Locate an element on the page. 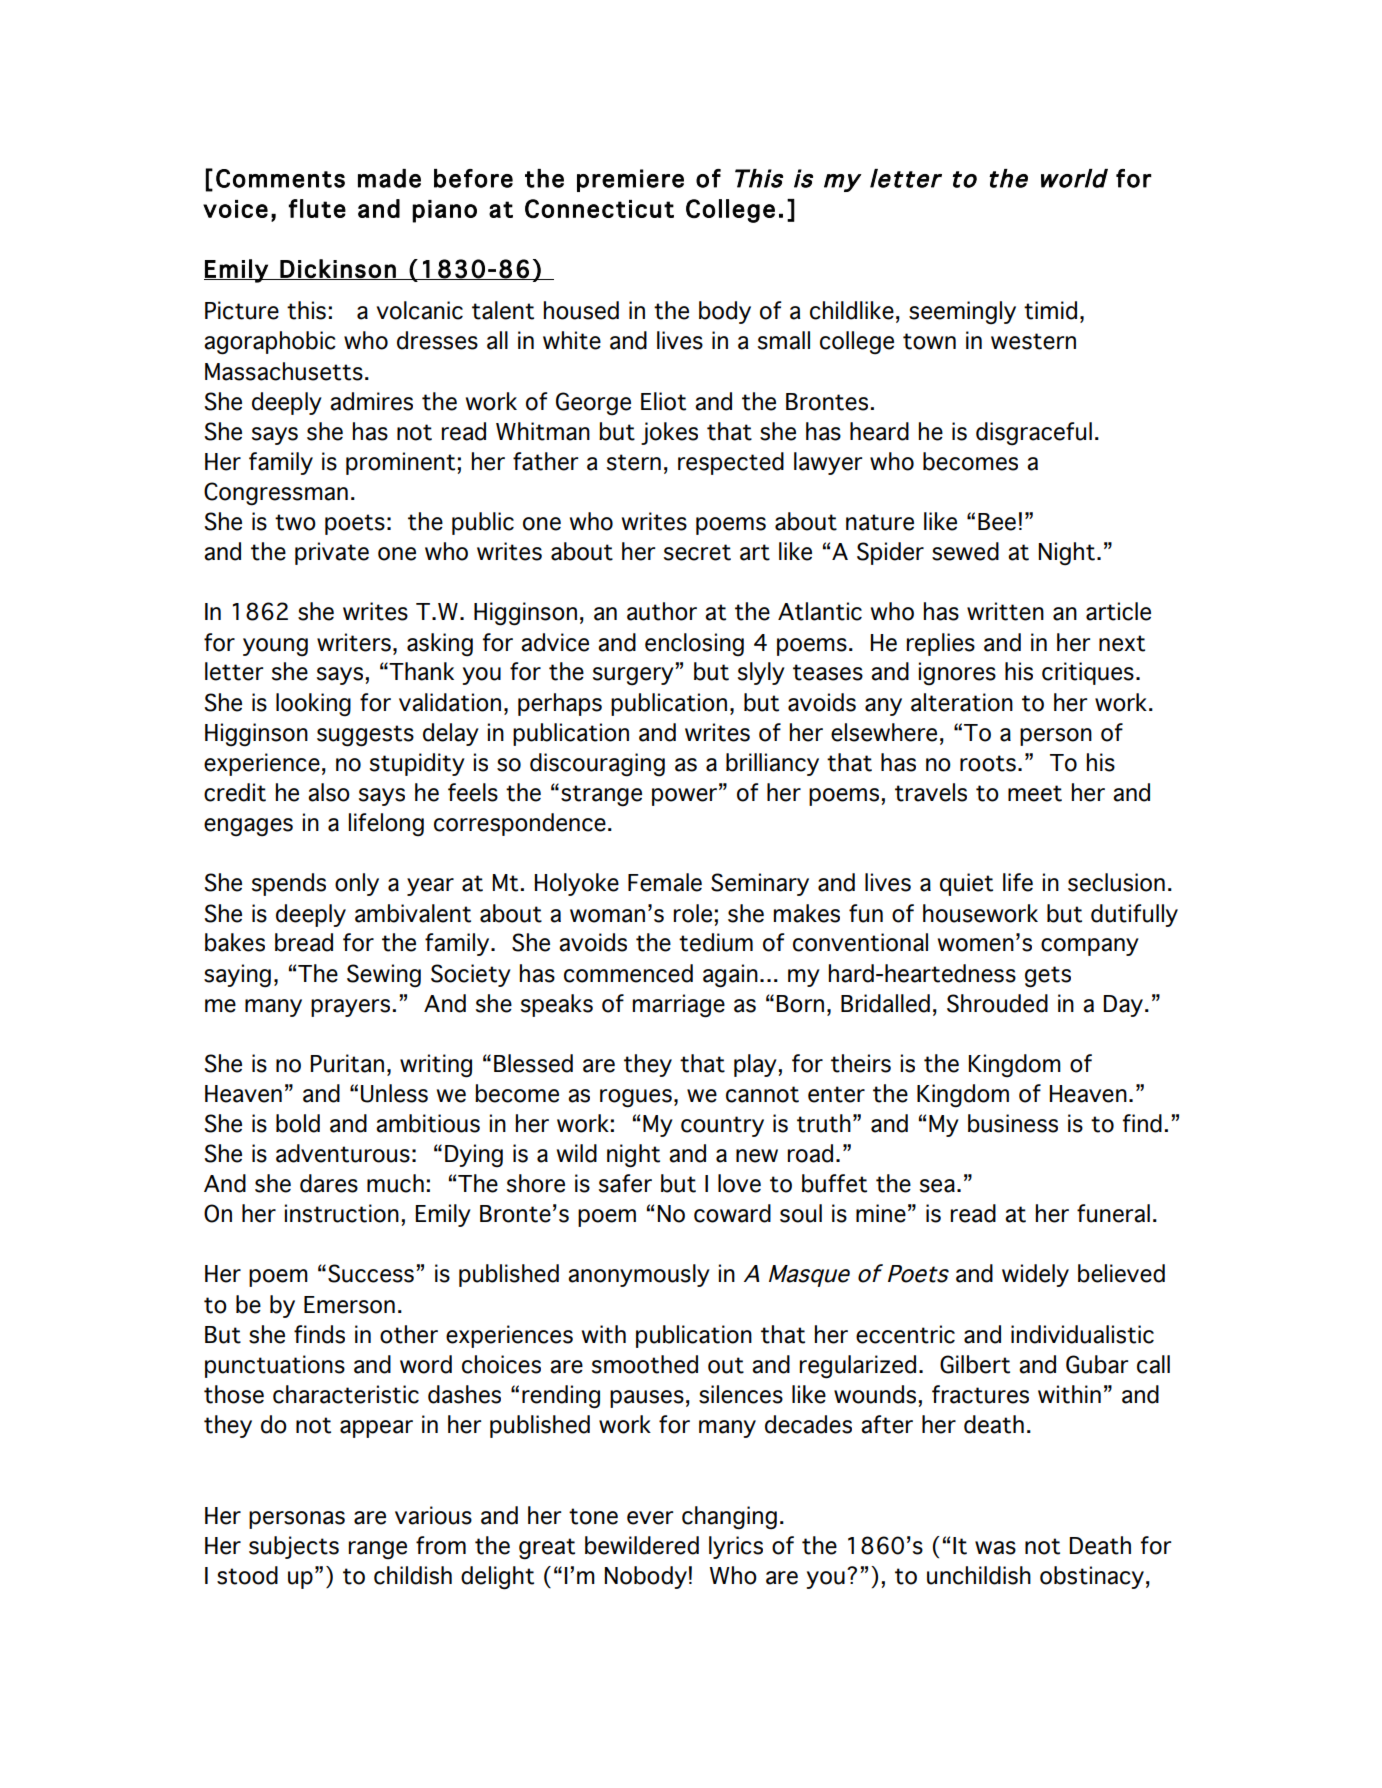 The height and width of the document is (1788, 1382). changing is located at coordinates (729, 1518).
